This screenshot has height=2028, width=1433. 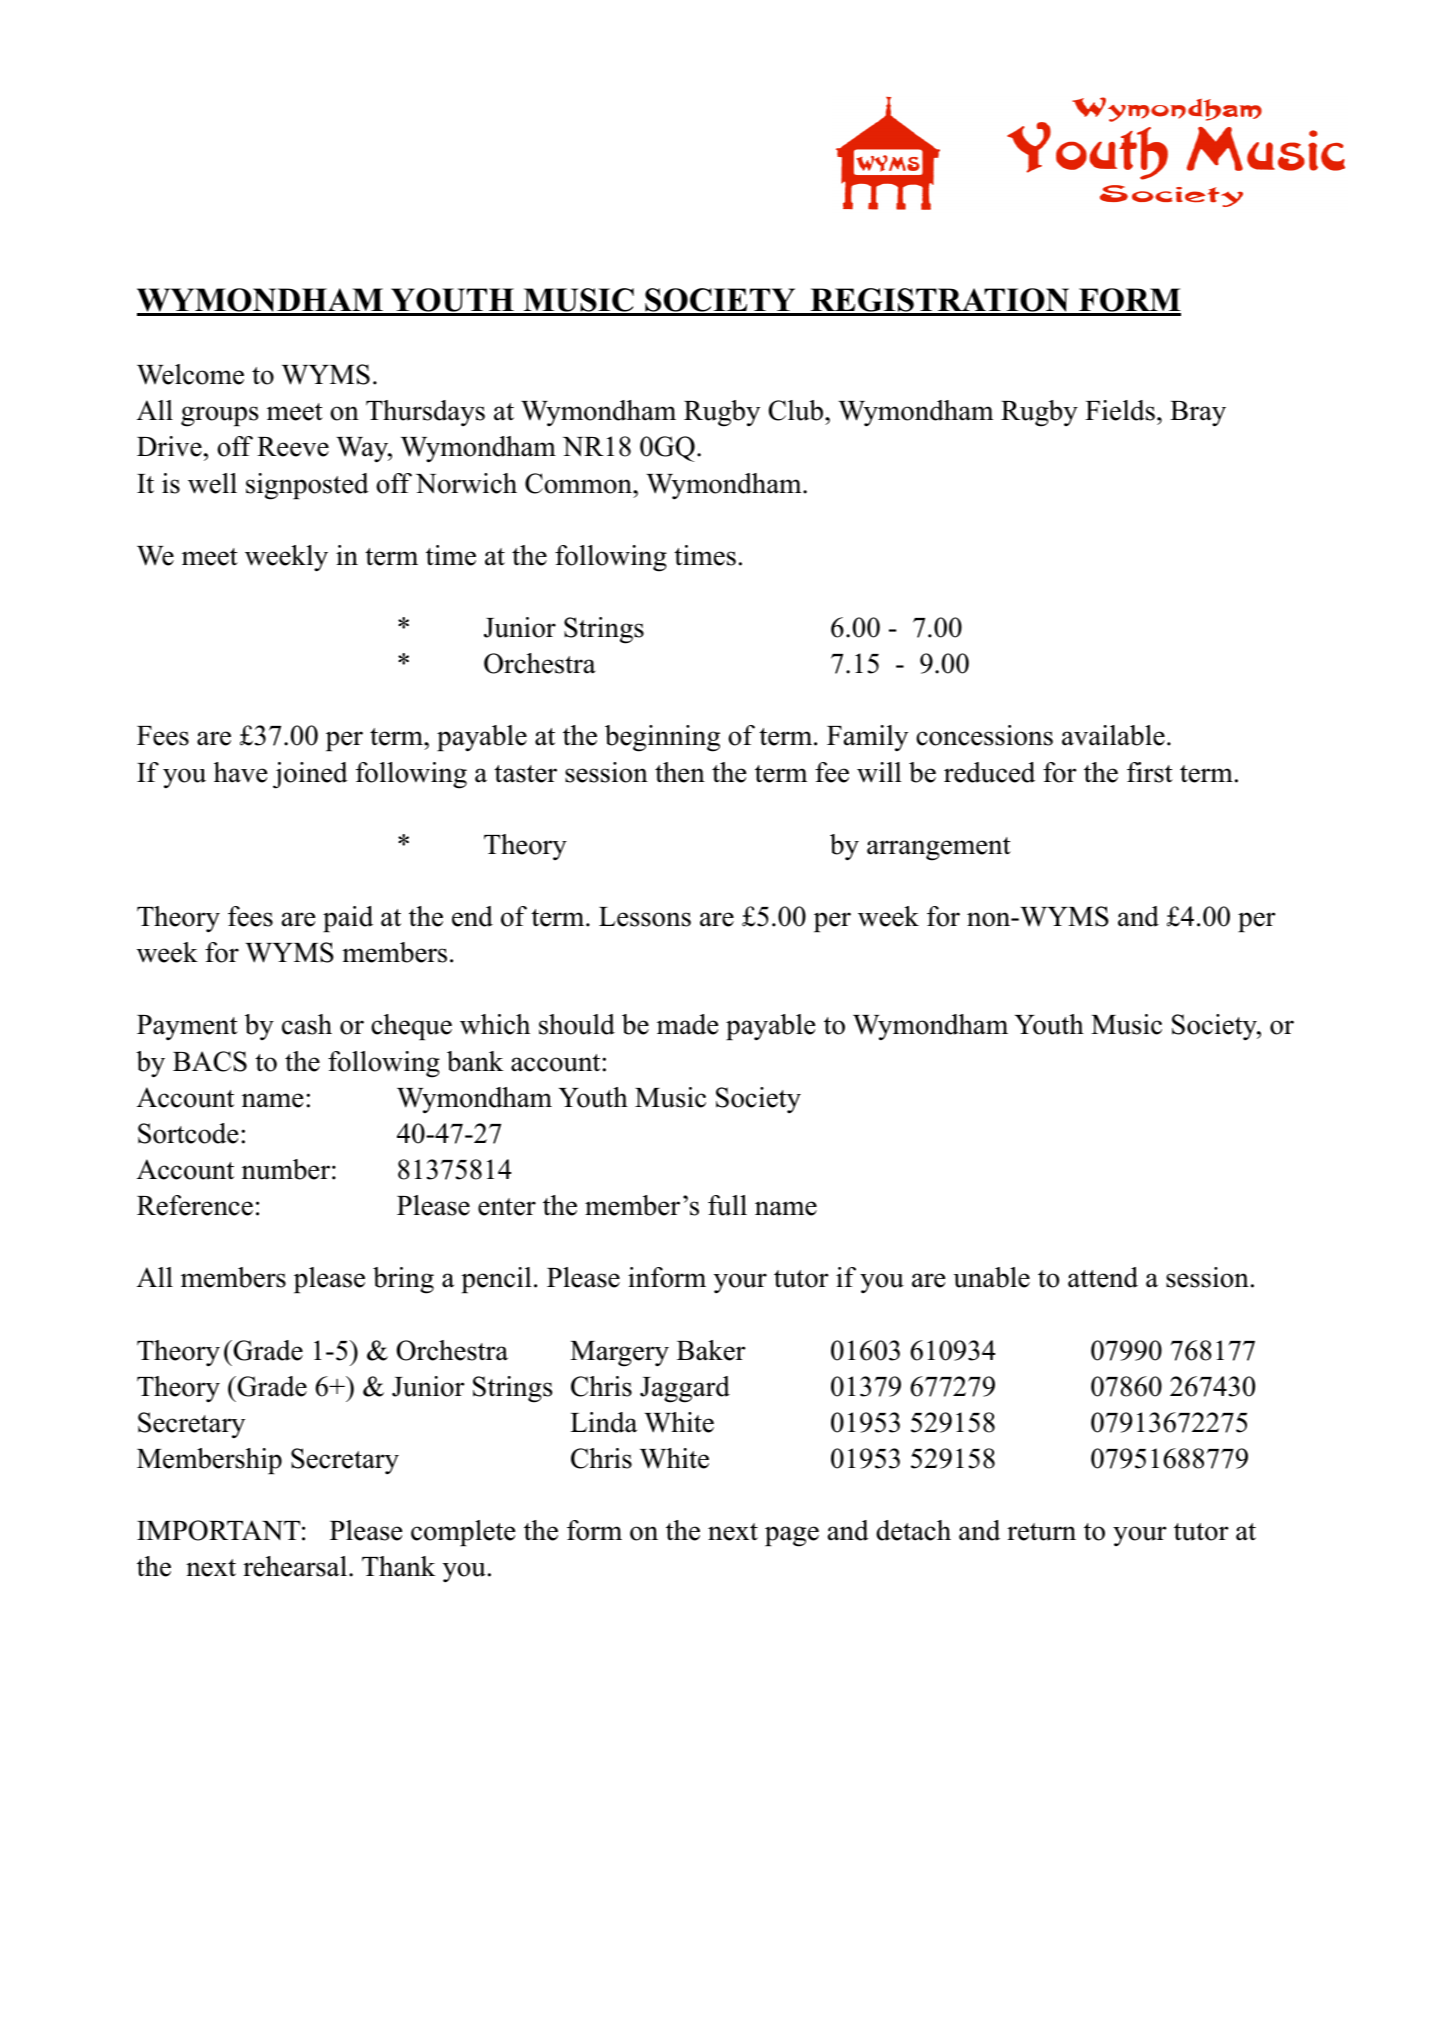 I want to click on Club, so click(x=797, y=410).
